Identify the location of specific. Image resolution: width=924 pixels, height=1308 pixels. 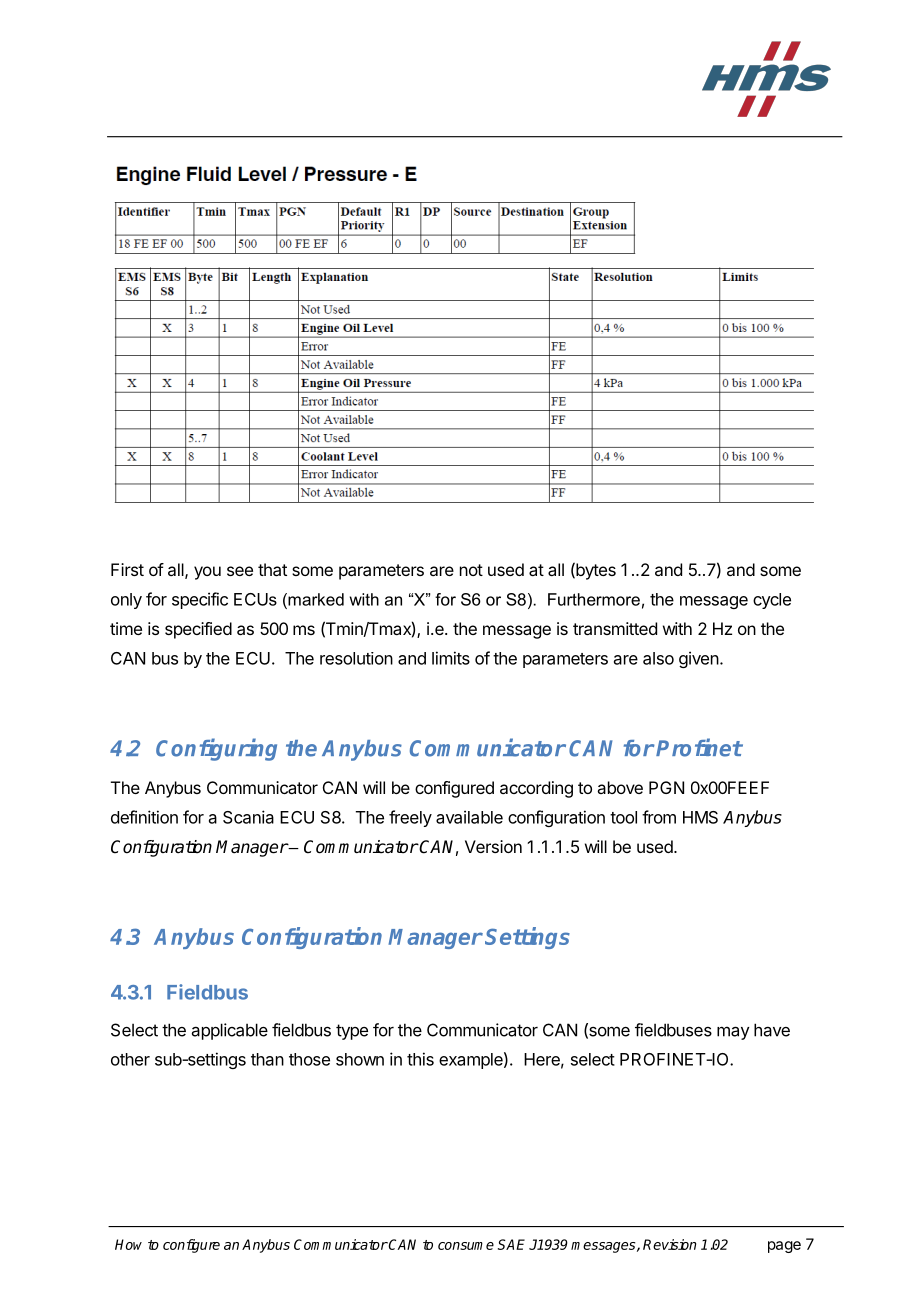
(200, 600).
